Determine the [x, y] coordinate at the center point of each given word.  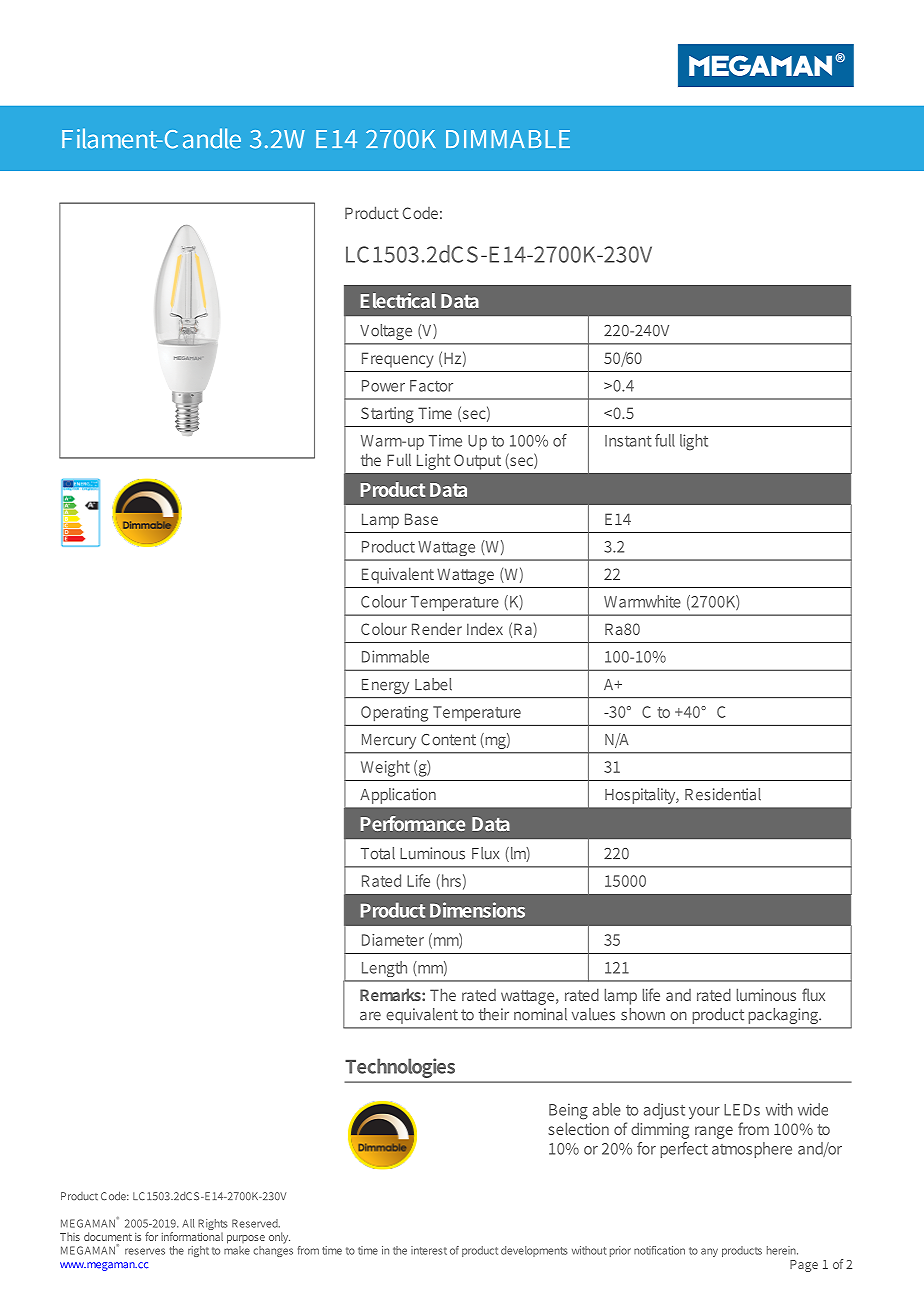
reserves [145, 1251]
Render [437, 628]
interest [429, 1250]
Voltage [386, 332]
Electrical [398, 300]
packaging [784, 1016]
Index [485, 628]
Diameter [393, 940]
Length [384, 969]
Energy [385, 686]
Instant [628, 441]
